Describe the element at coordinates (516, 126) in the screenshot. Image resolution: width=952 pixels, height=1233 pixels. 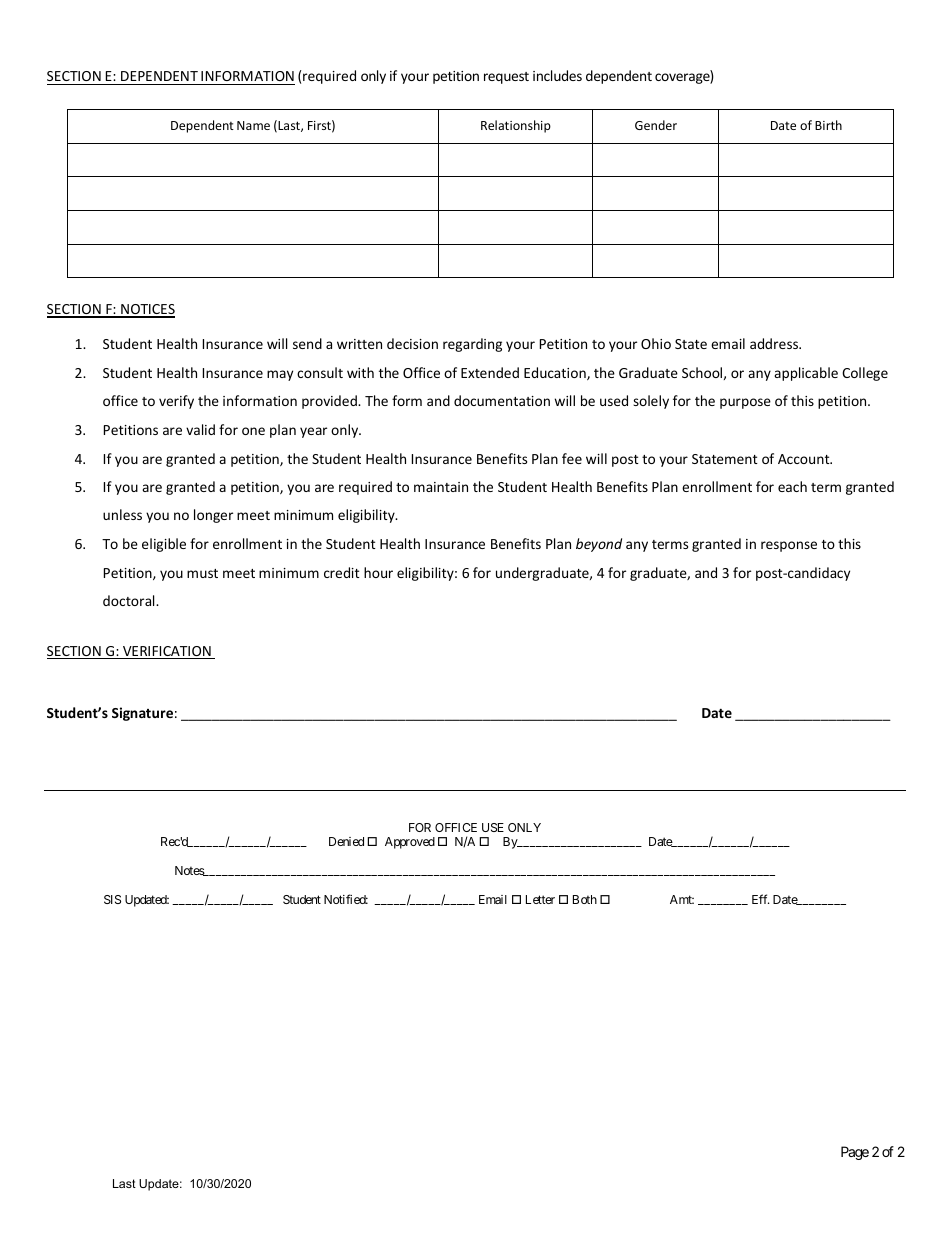
I see `Relationship` at that location.
